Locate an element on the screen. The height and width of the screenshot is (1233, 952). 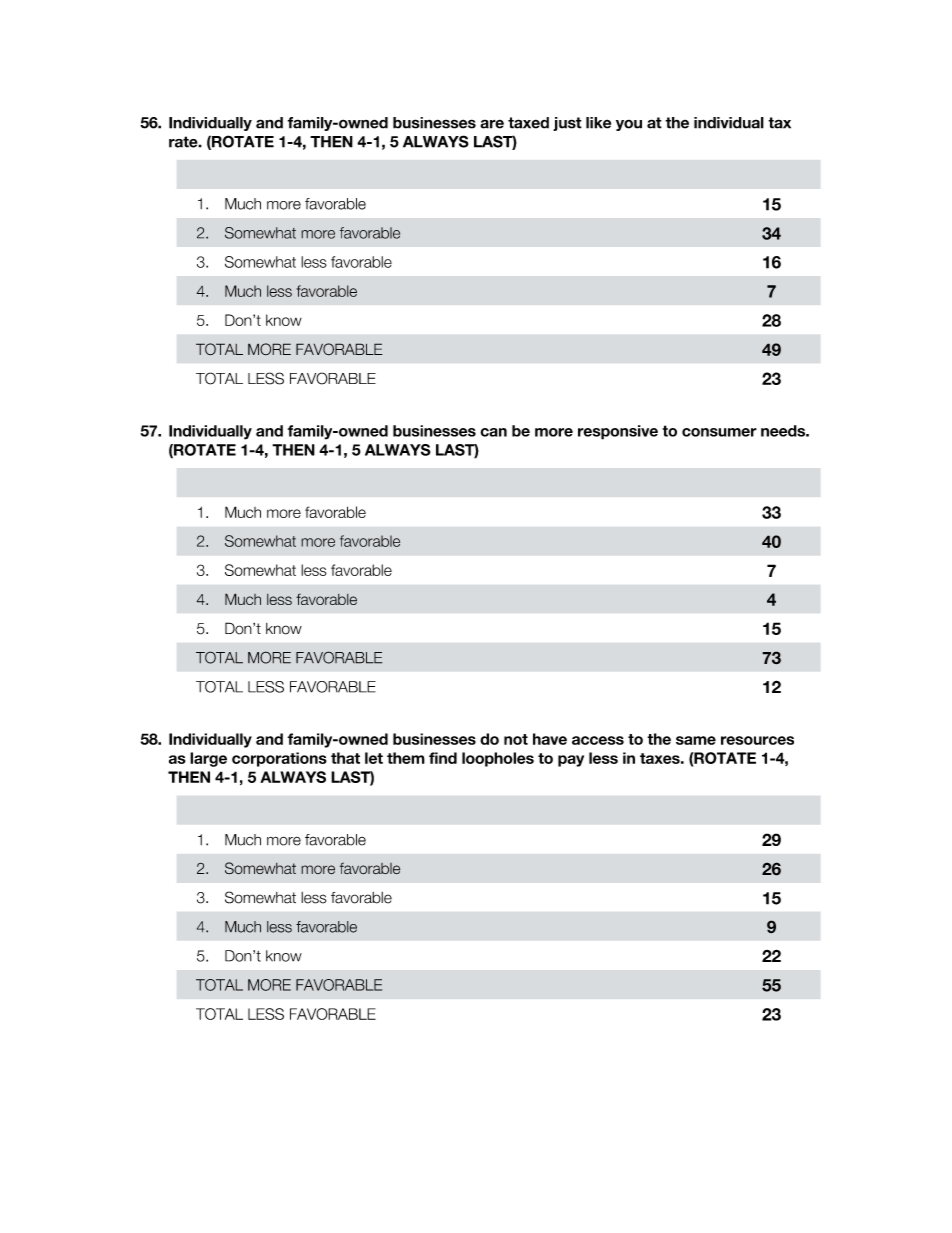
same is located at coordinates (696, 740).
